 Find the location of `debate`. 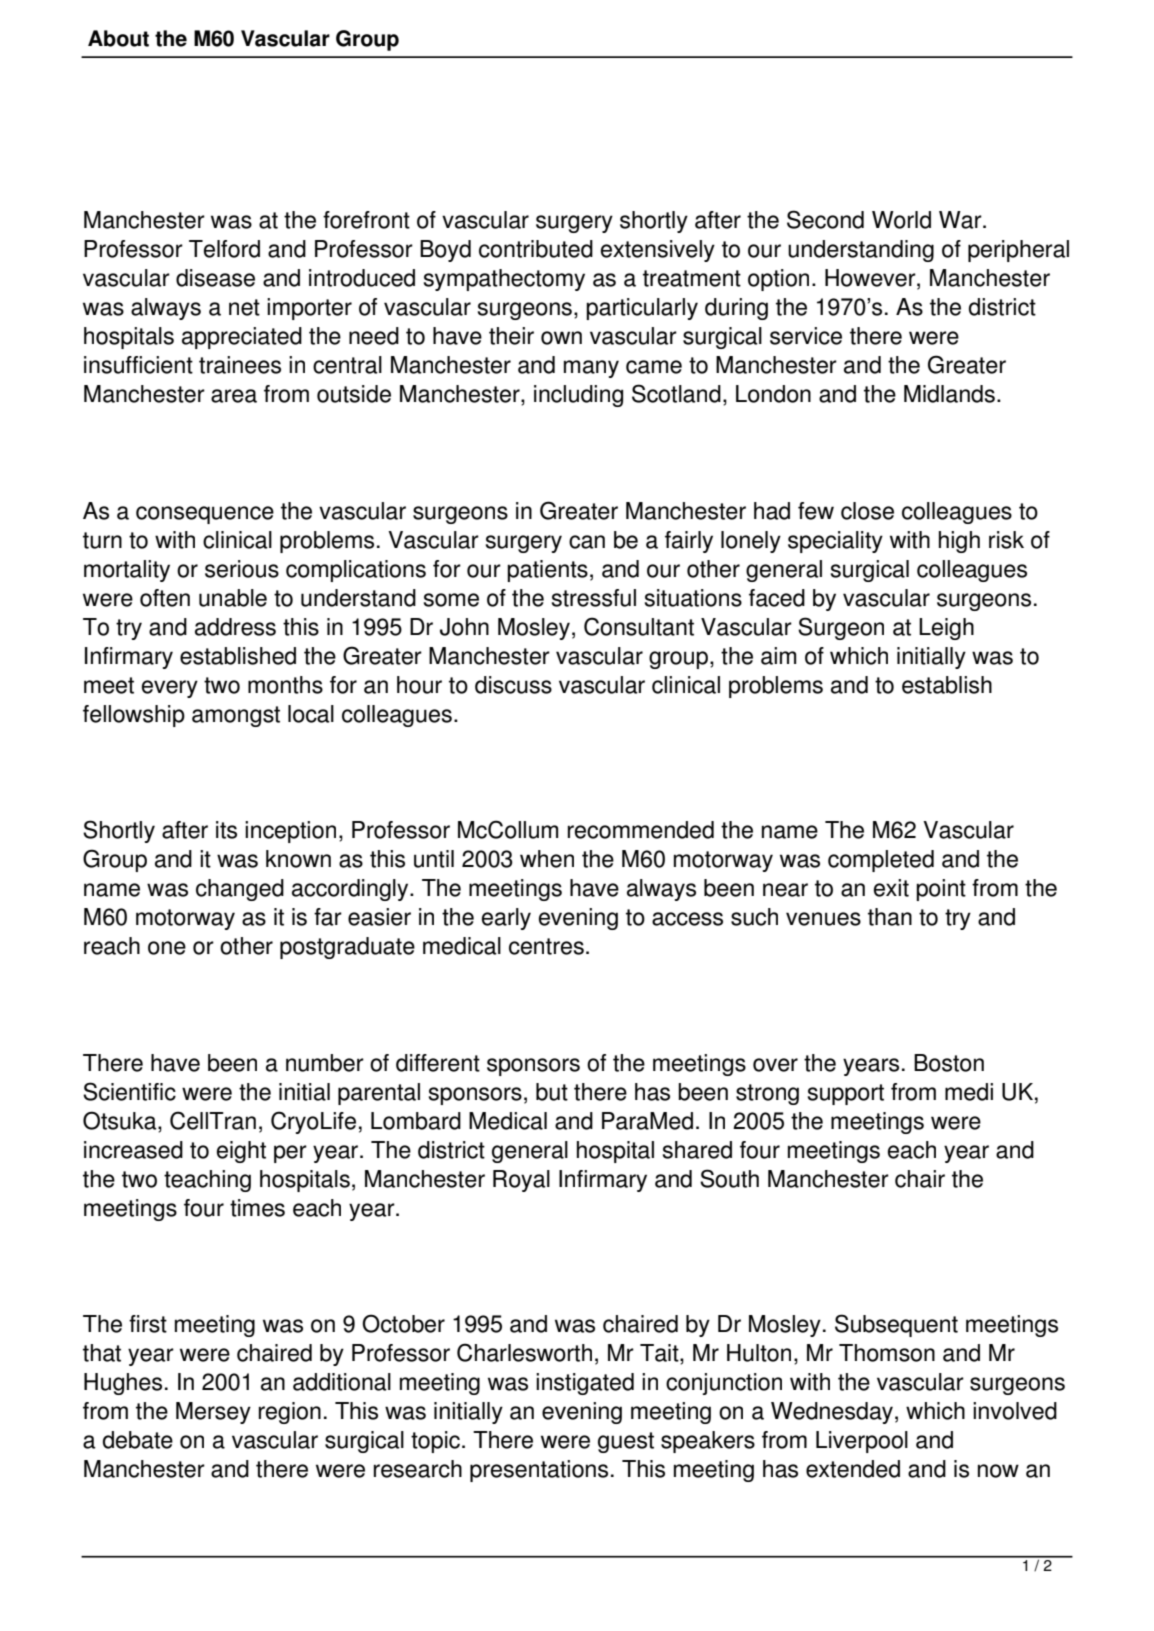

debate is located at coordinates (138, 1440).
